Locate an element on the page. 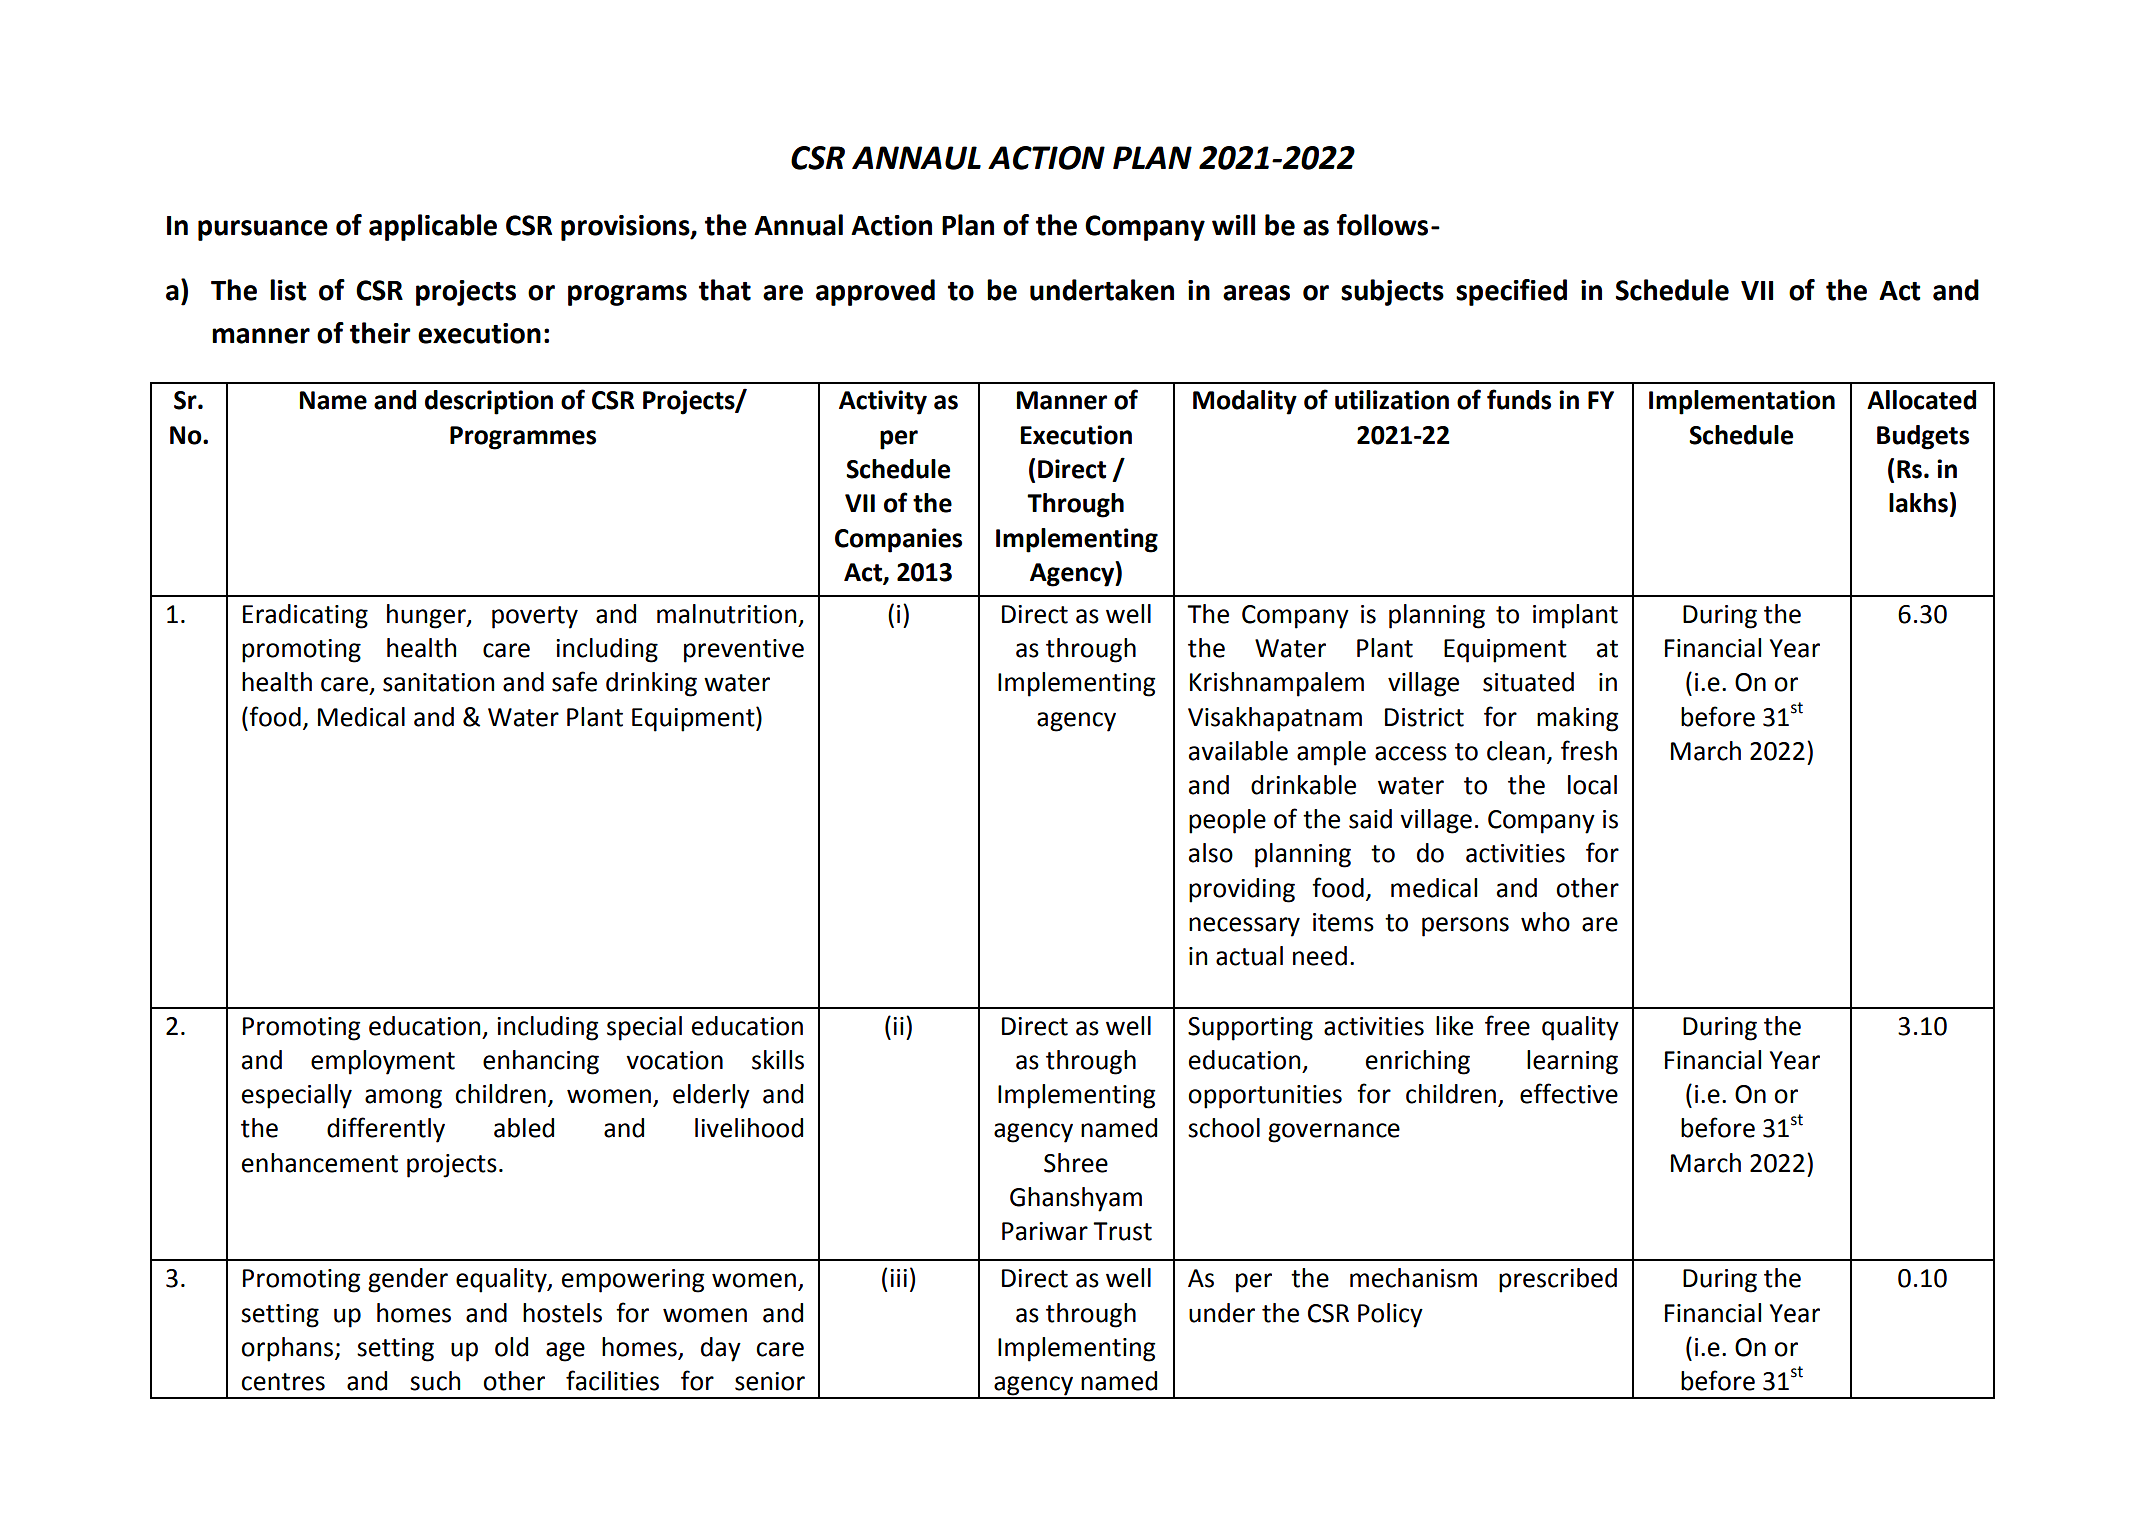  people is located at coordinates (1227, 821).
